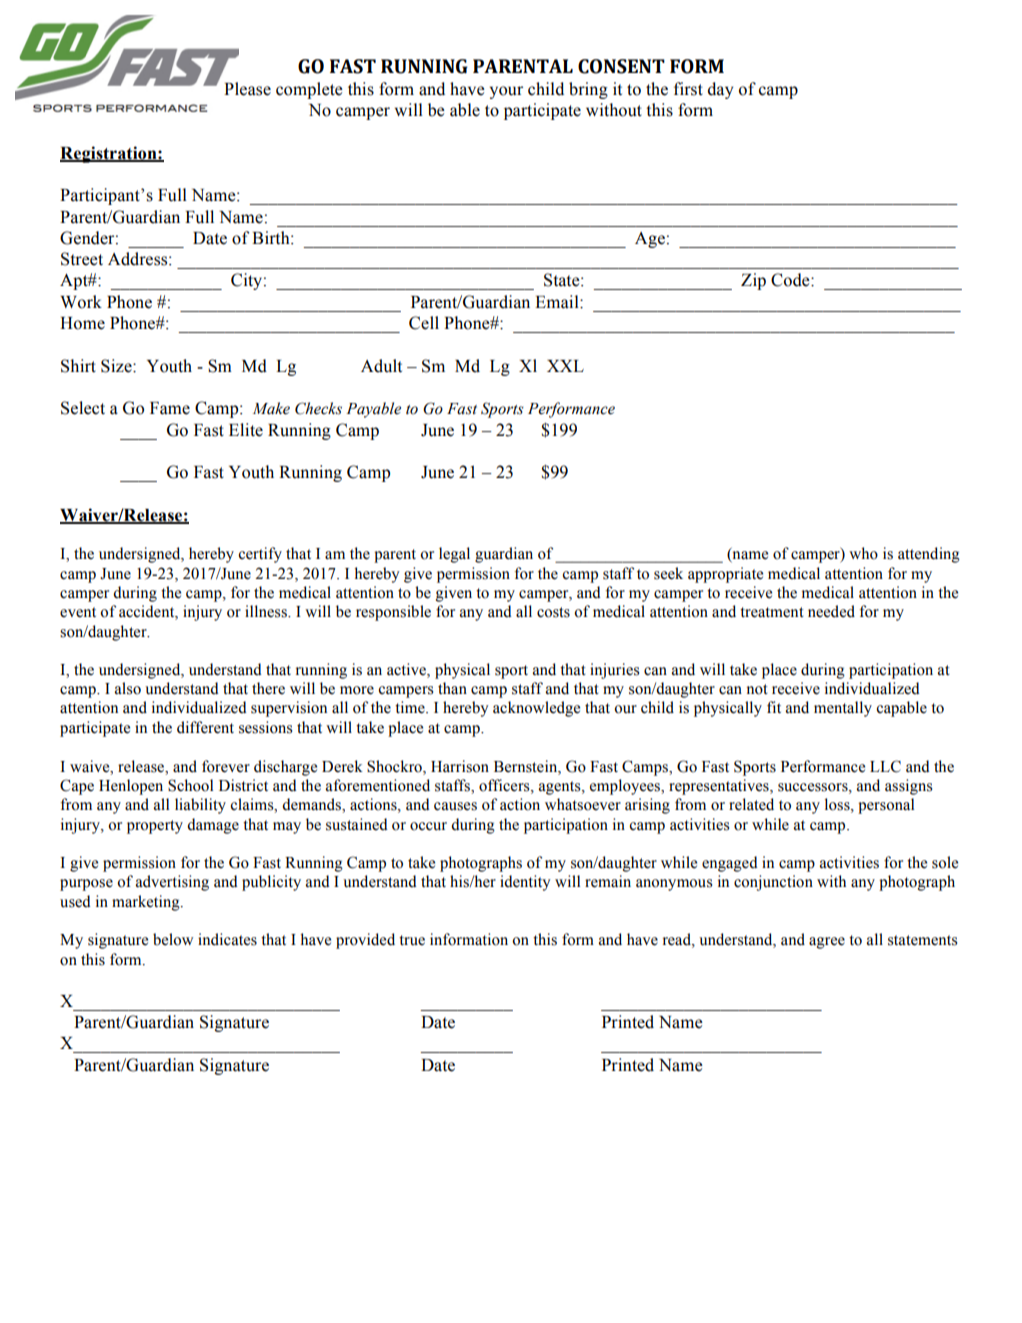  What do you see at coordinates (827, 943) in the screenshot?
I see `agree` at bounding box center [827, 943].
